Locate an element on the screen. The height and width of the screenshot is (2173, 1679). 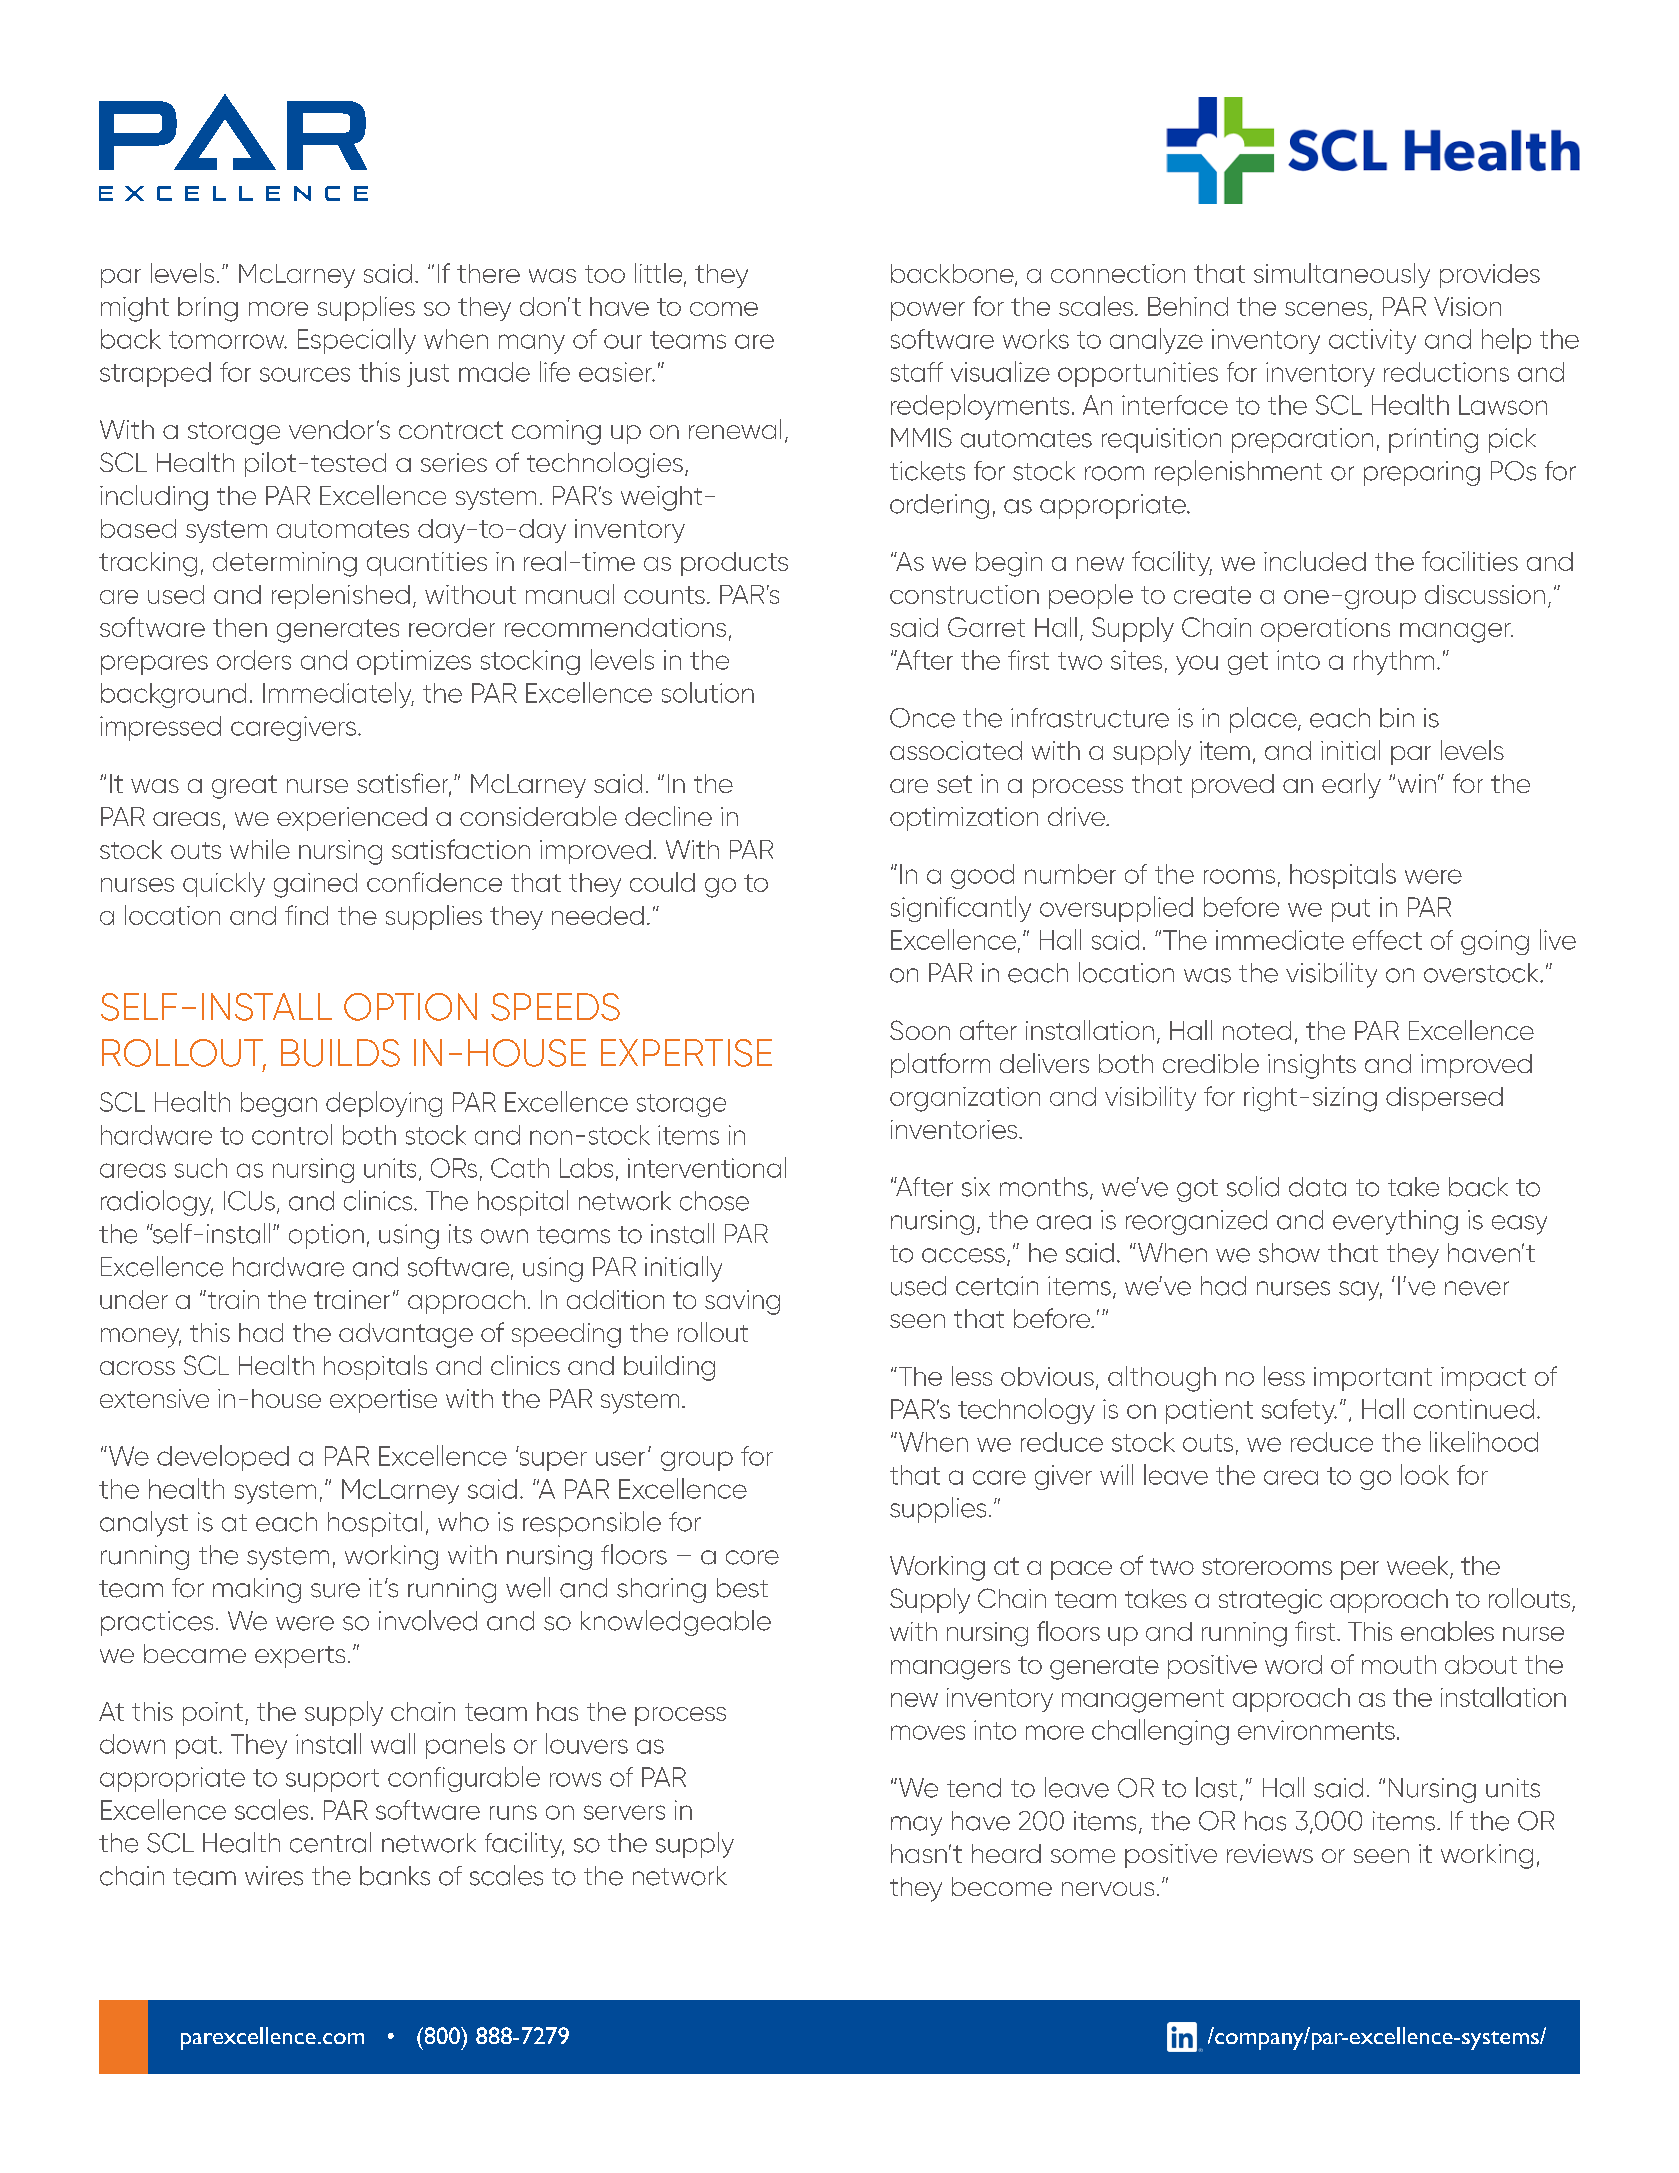
central is located at coordinates (330, 1842).
